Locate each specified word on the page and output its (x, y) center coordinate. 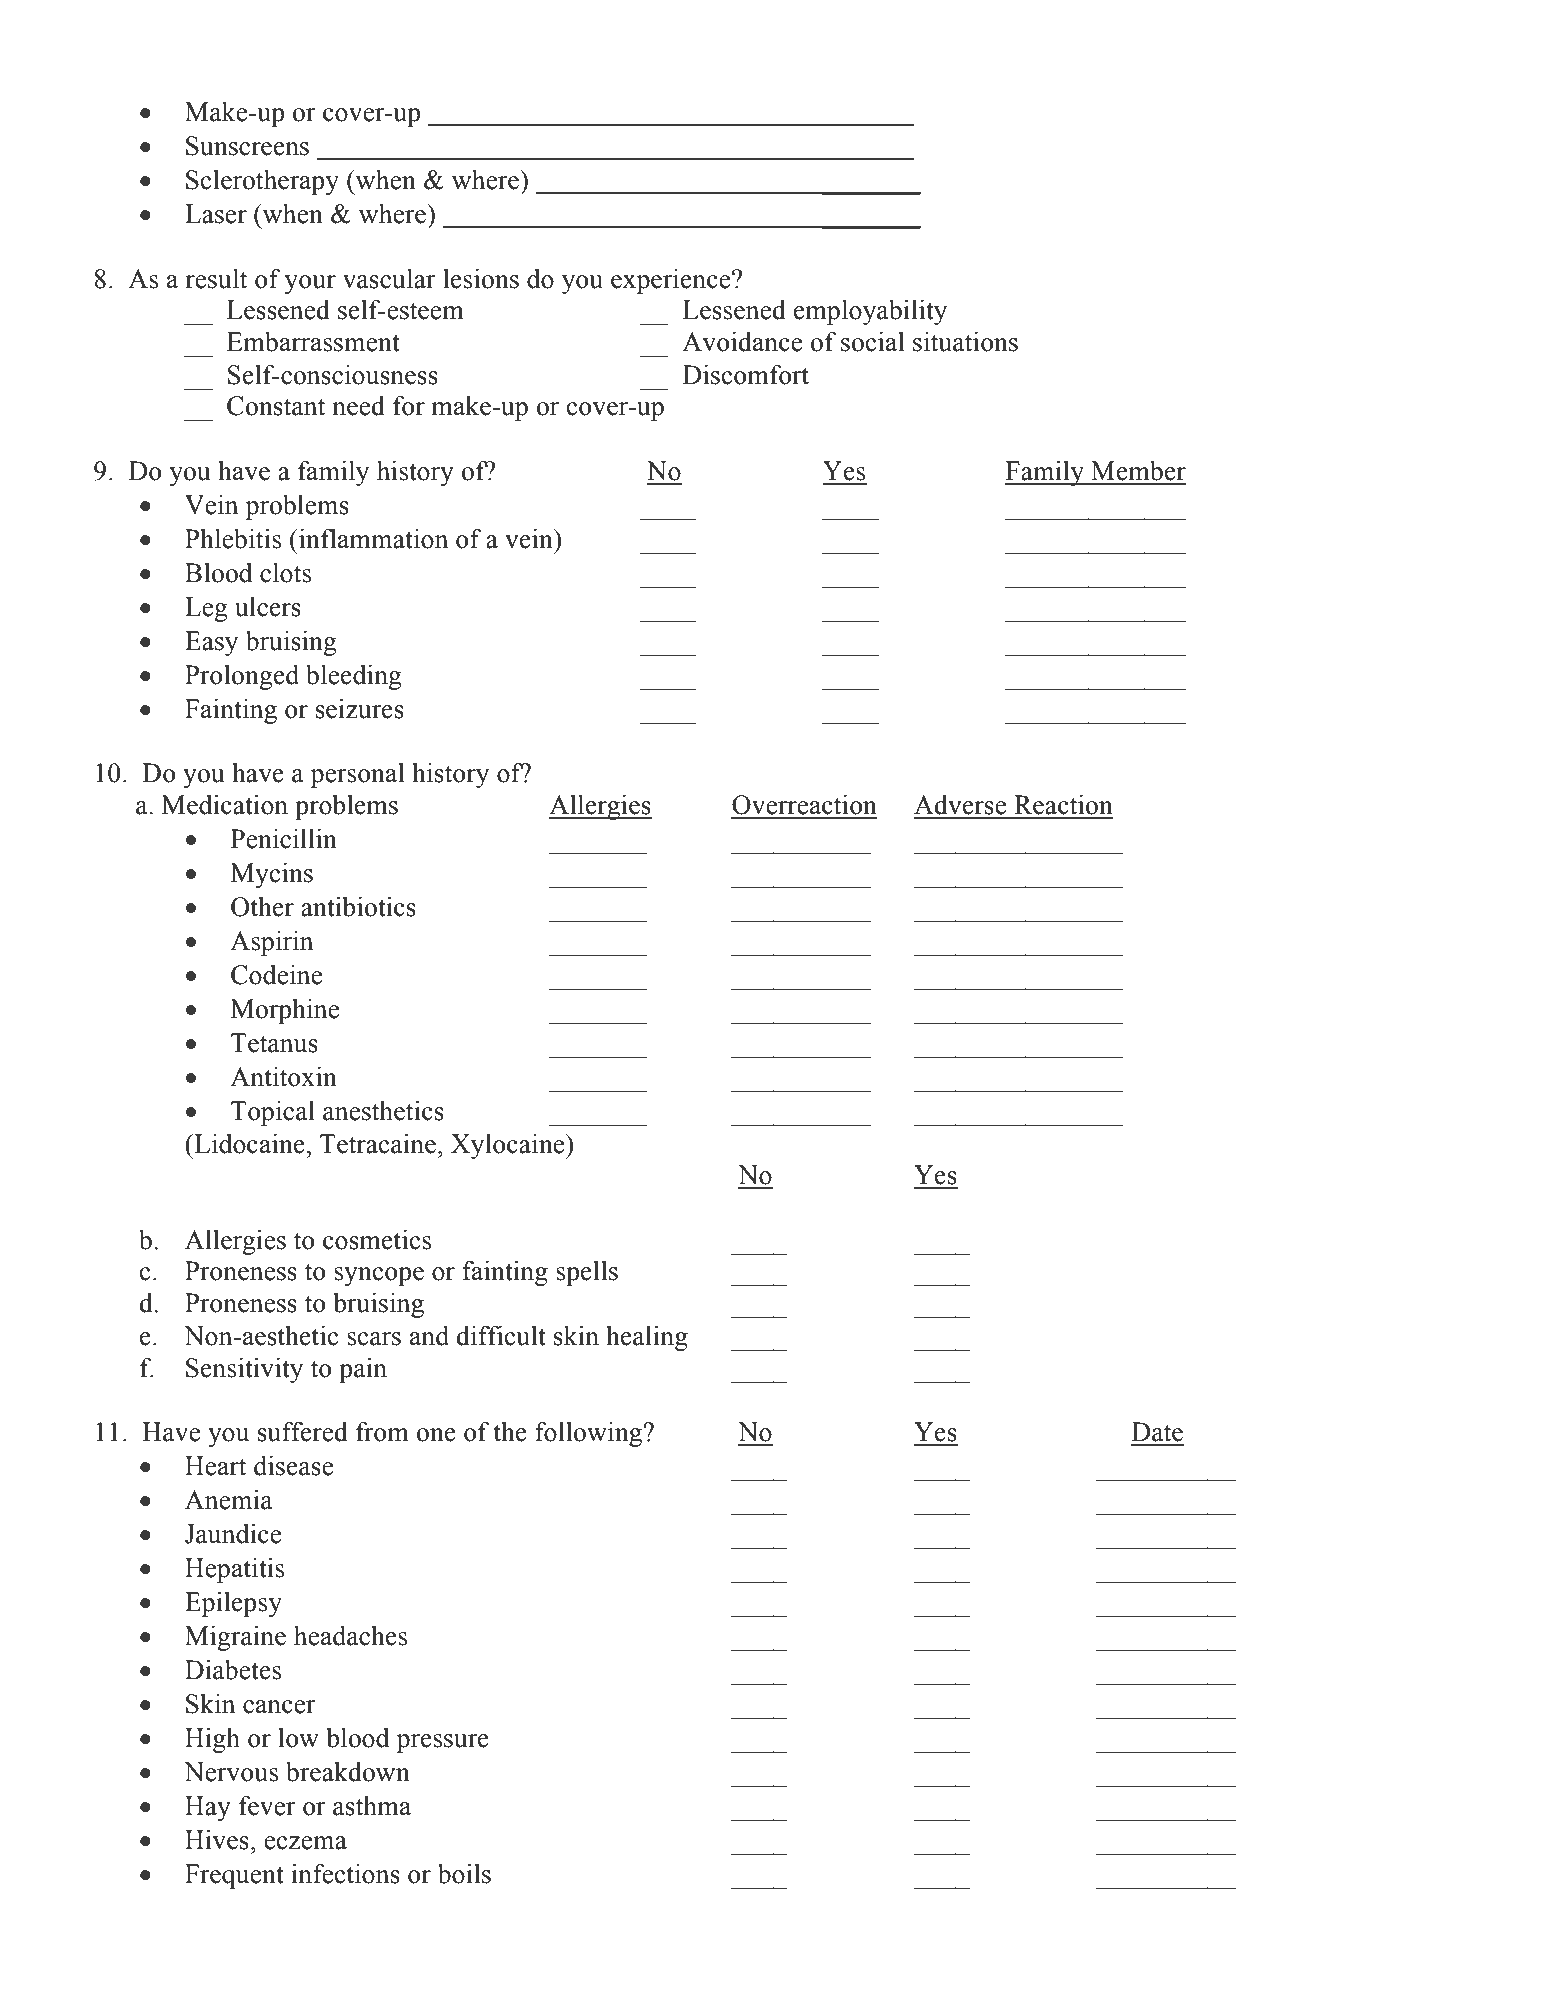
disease (293, 1466)
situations (965, 342)
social (872, 342)
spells (587, 1273)
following (590, 1434)
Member (1138, 471)
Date (1157, 1432)
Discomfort (746, 374)
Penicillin (284, 839)
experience (672, 281)
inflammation (372, 538)
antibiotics (358, 907)
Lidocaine (249, 1144)
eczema (305, 1843)
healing (647, 1338)
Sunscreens (247, 146)
